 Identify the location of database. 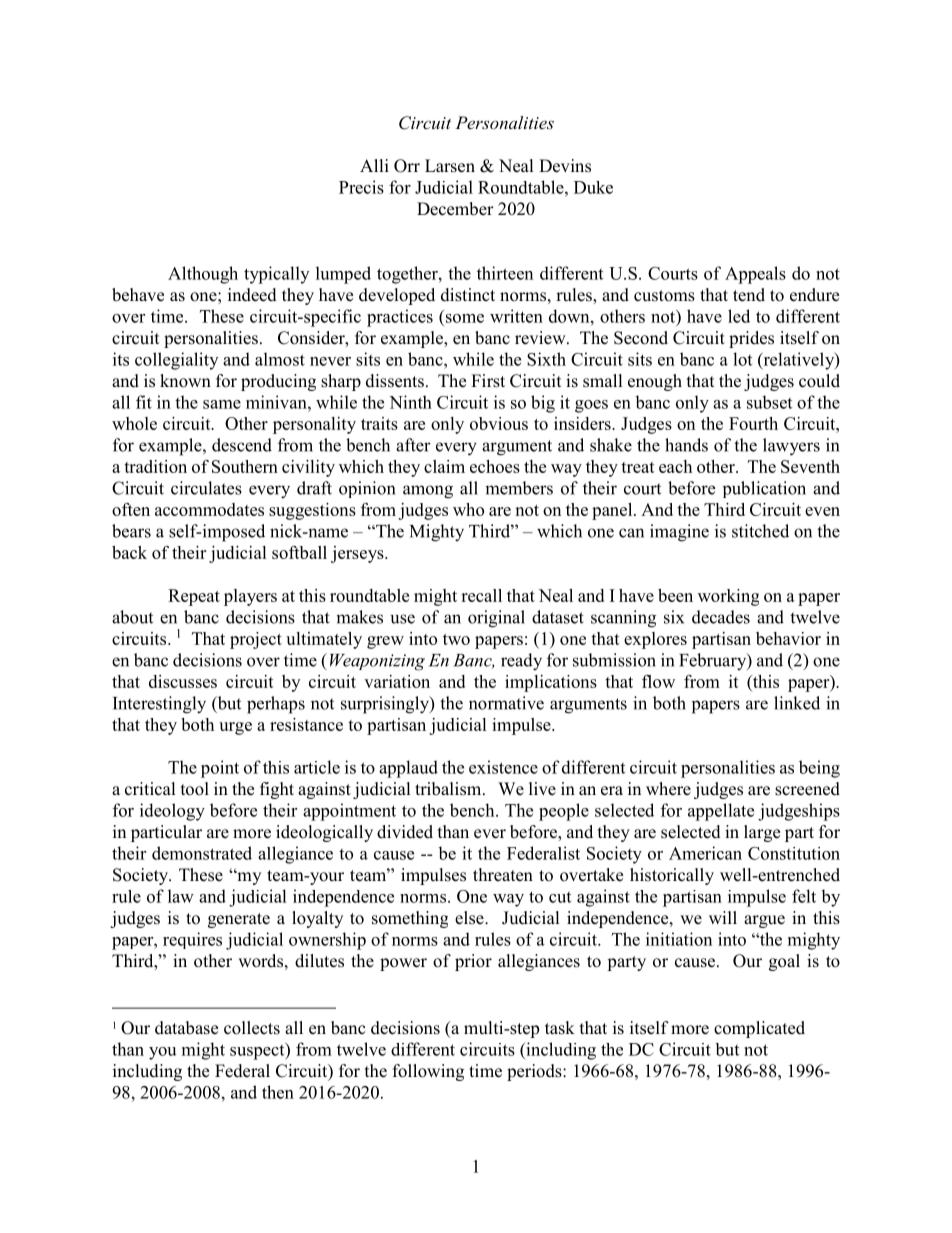
(186, 1028).
